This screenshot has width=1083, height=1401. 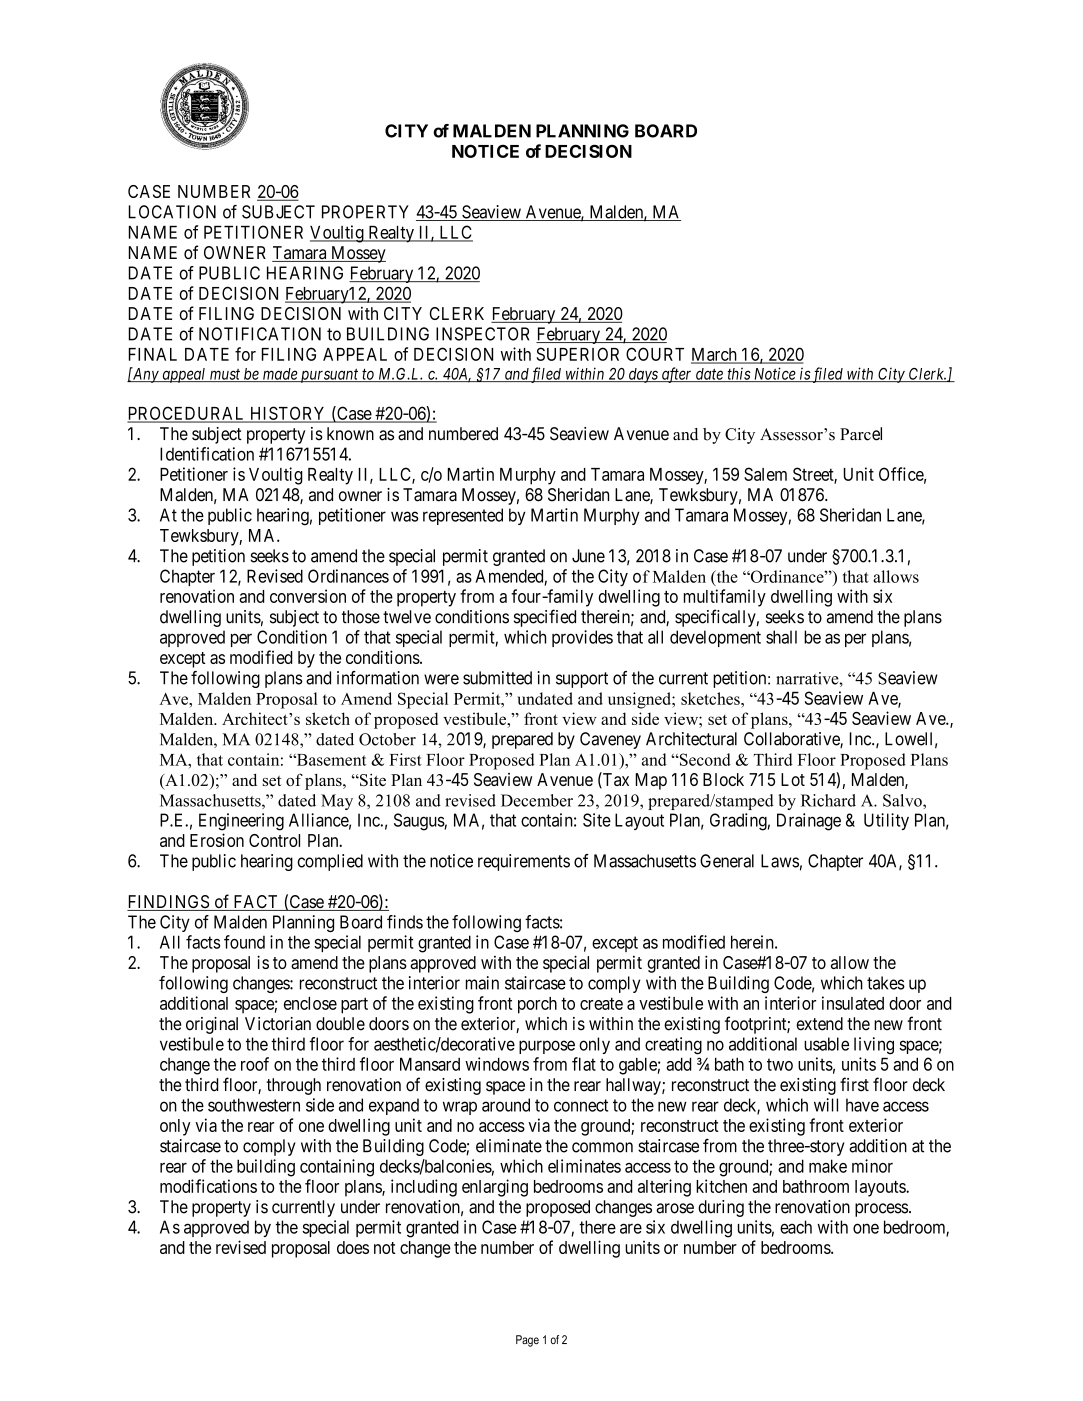 I want to click on Salem, so click(x=765, y=474).
